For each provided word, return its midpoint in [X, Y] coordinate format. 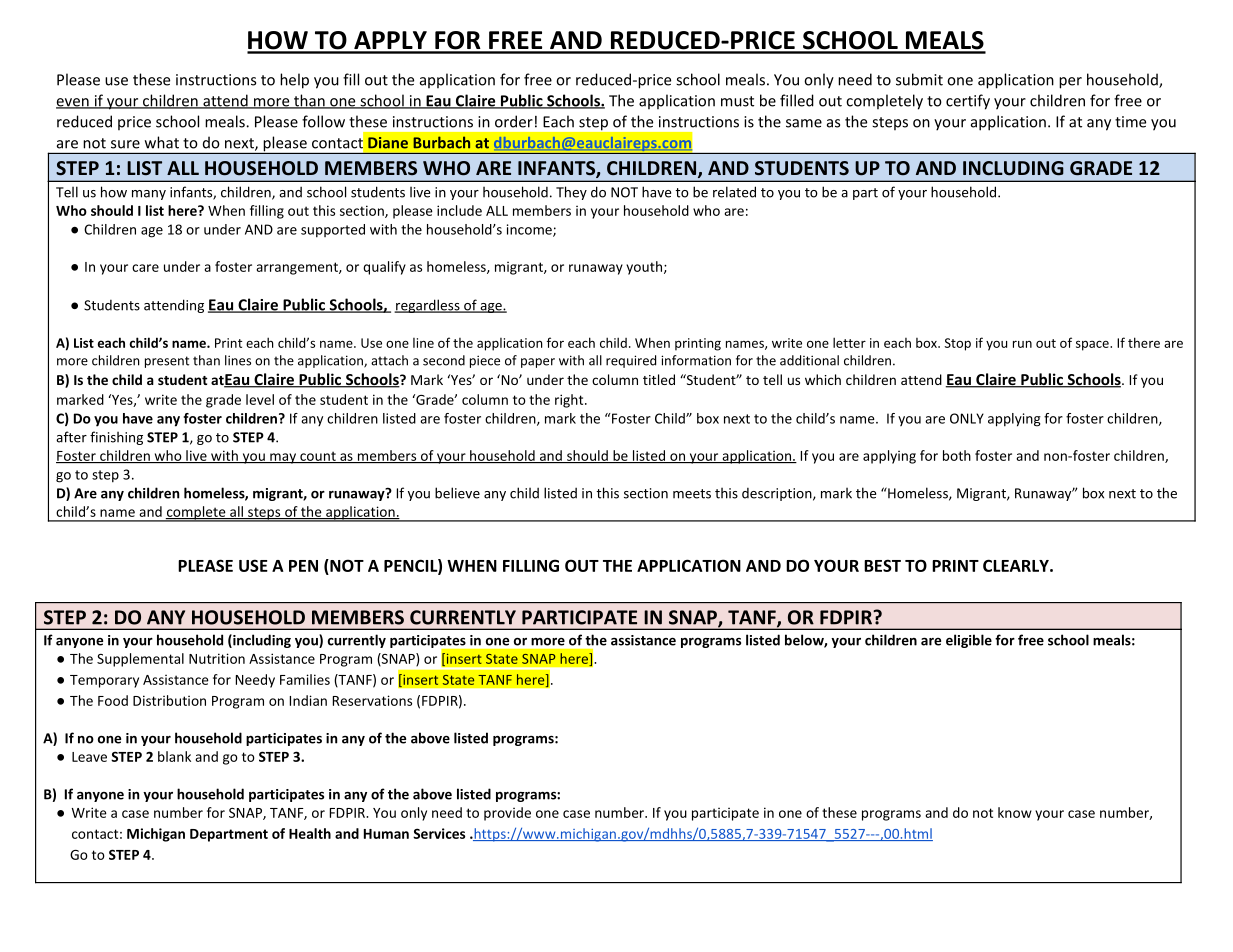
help [294, 81]
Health [310, 833]
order [514, 121]
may [283, 458]
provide [507, 814]
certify [968, 102]
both [957, 455]
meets [692, 494]
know [1015, 812]
